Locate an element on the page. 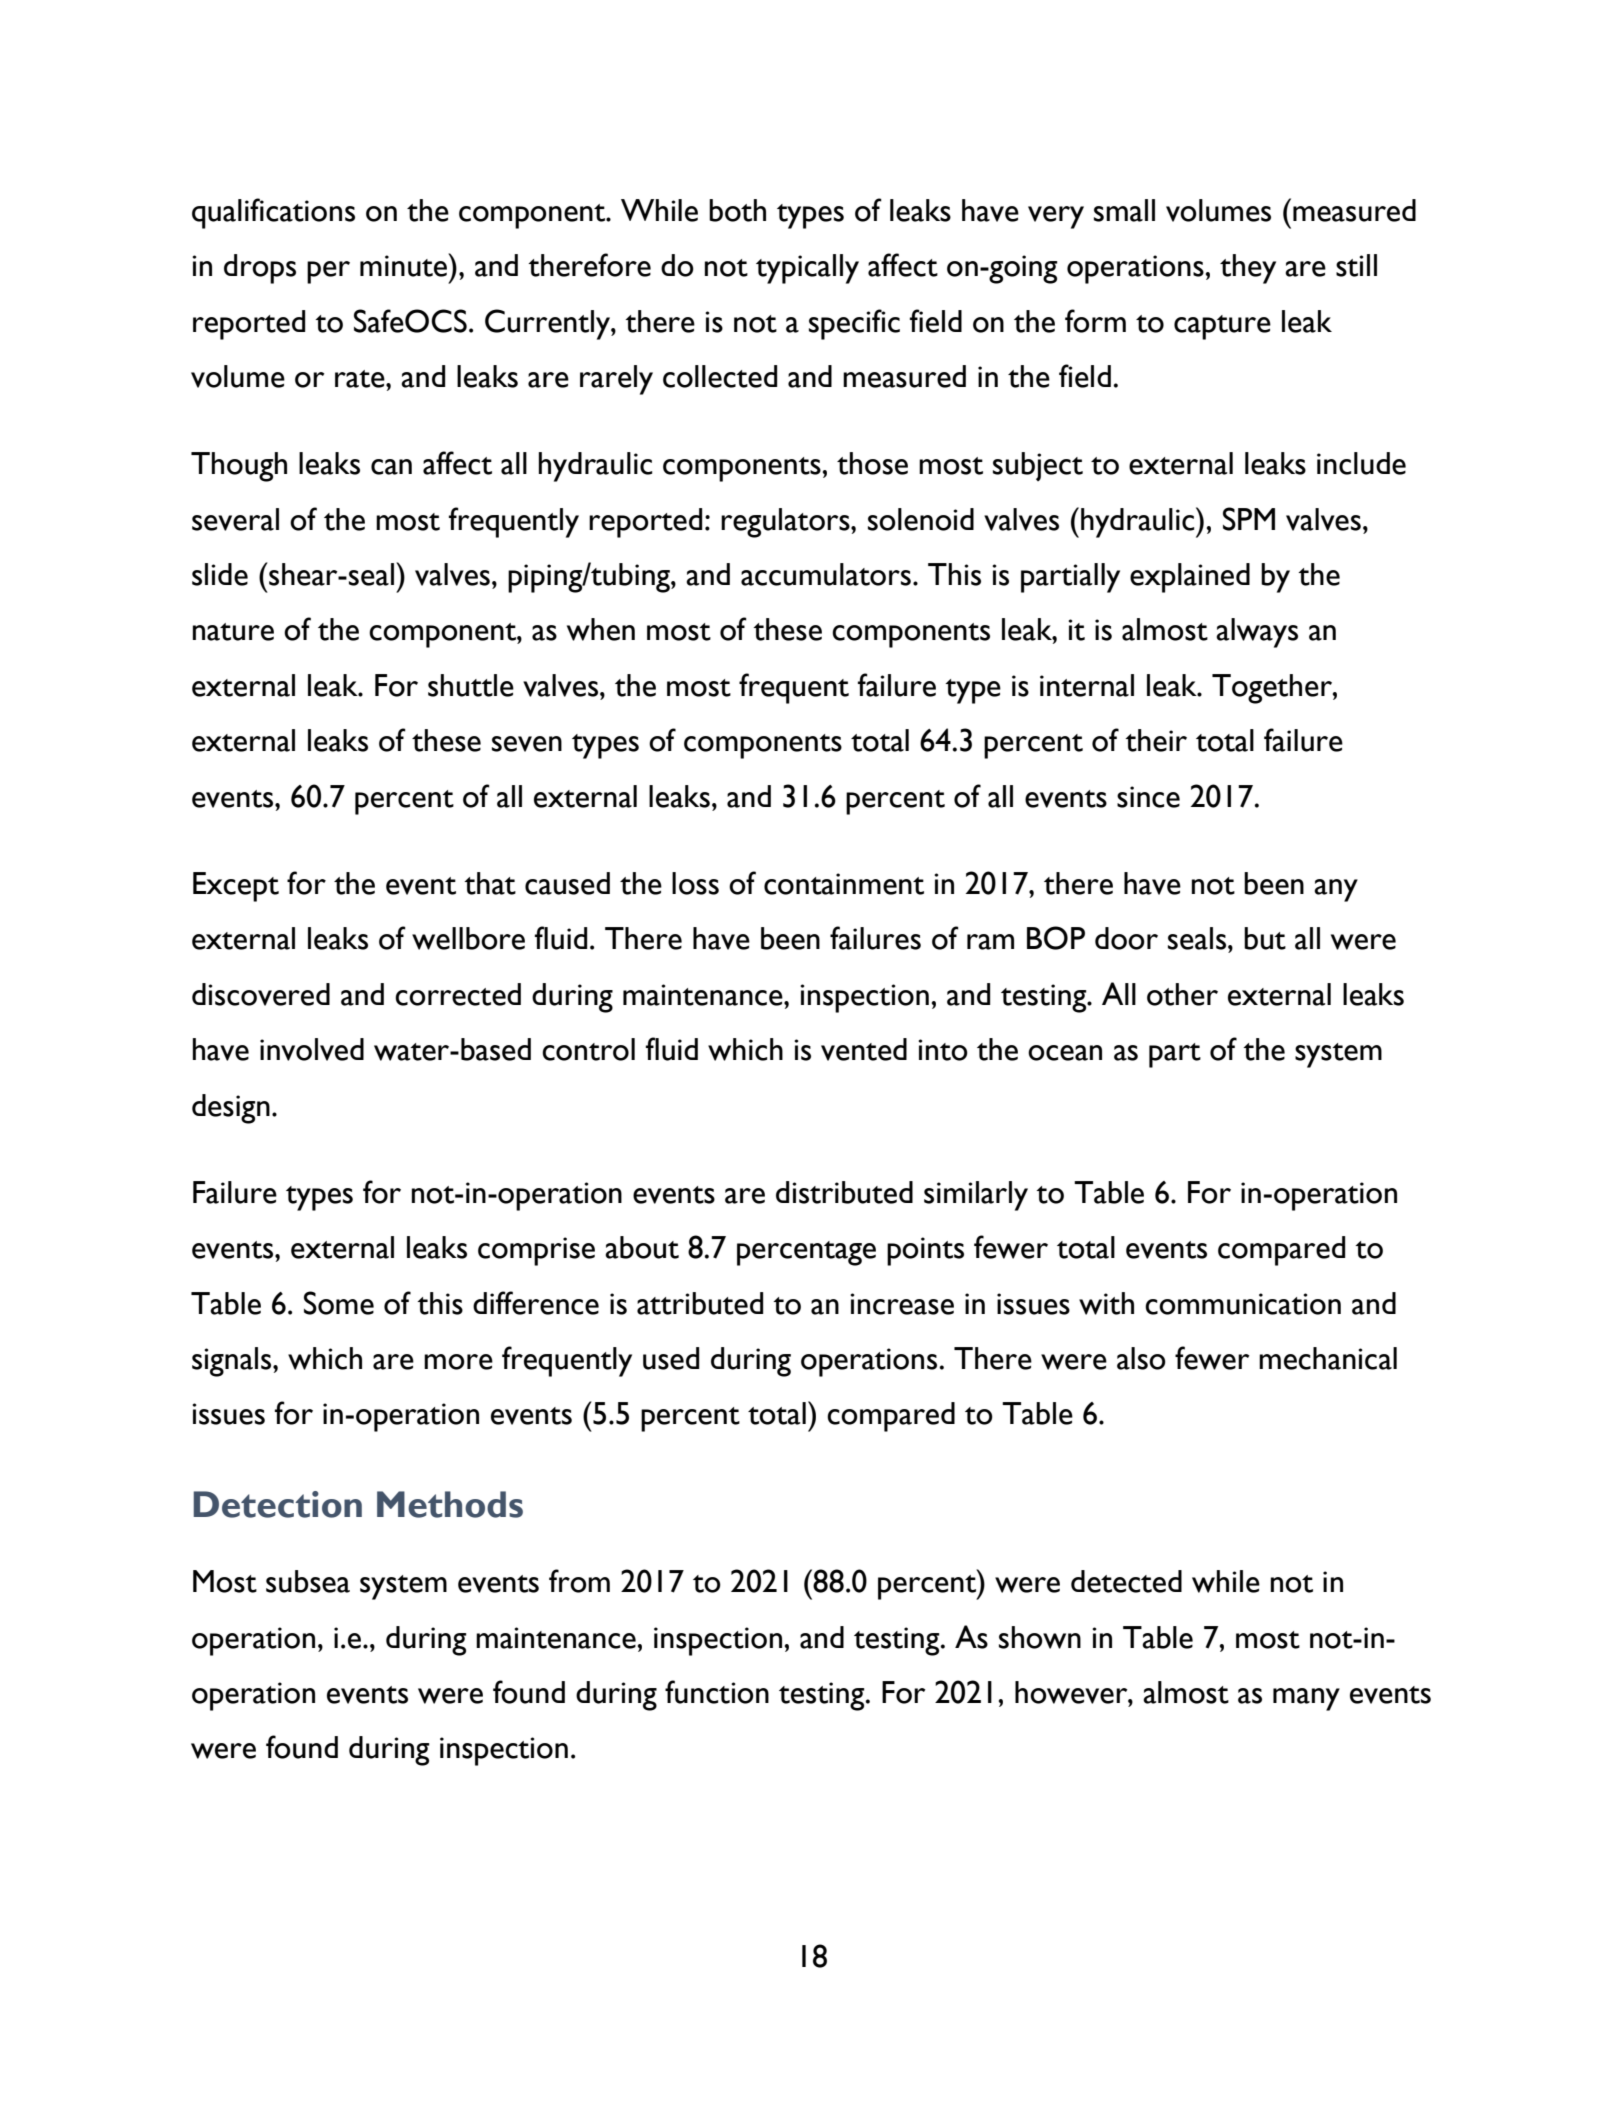 The image size is (1624, 2102). minute is located at coordinates (405, 265).
